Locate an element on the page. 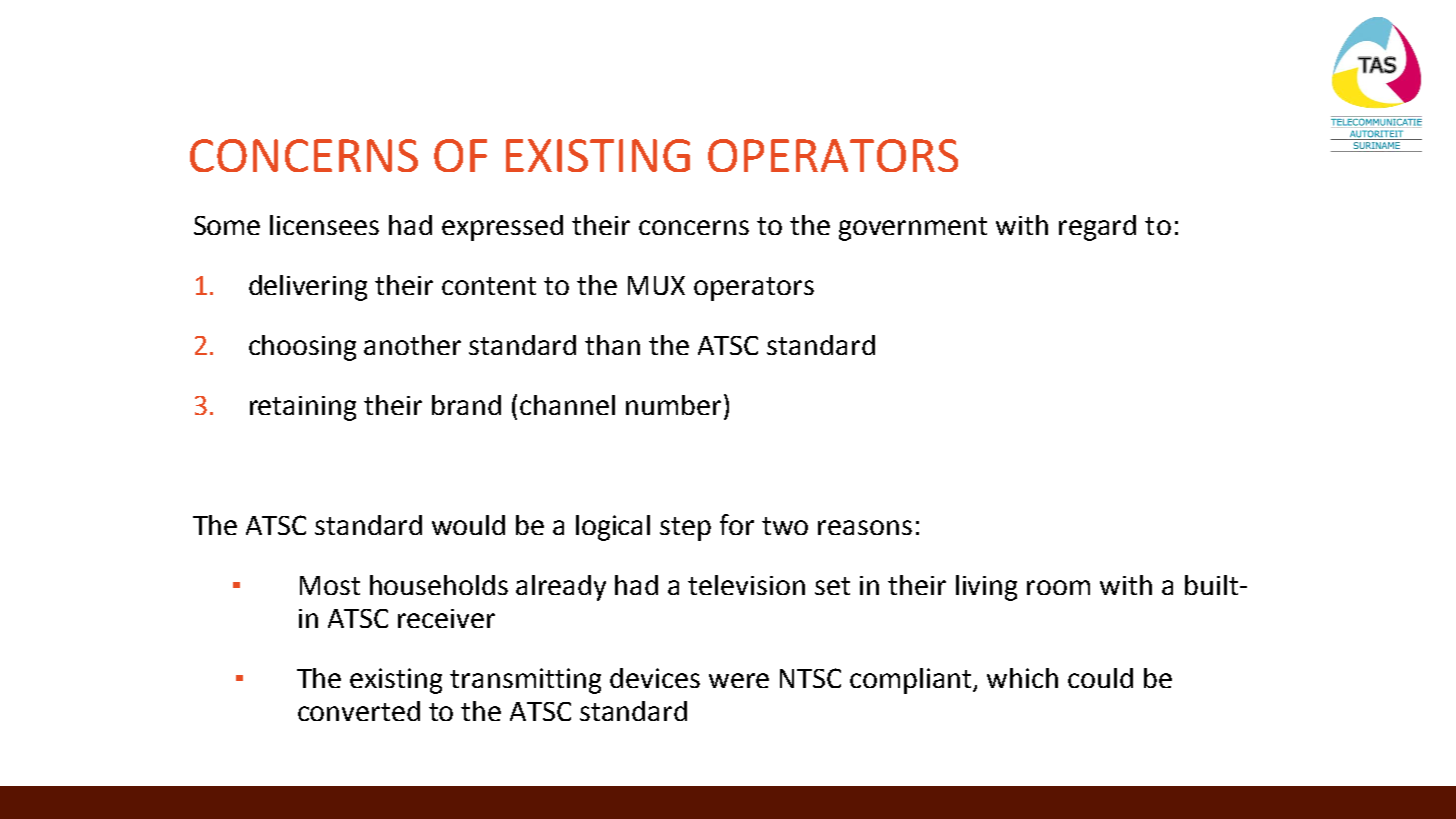 This page has height=819, width=1456. MUX is located at coordinates (656, 285).
